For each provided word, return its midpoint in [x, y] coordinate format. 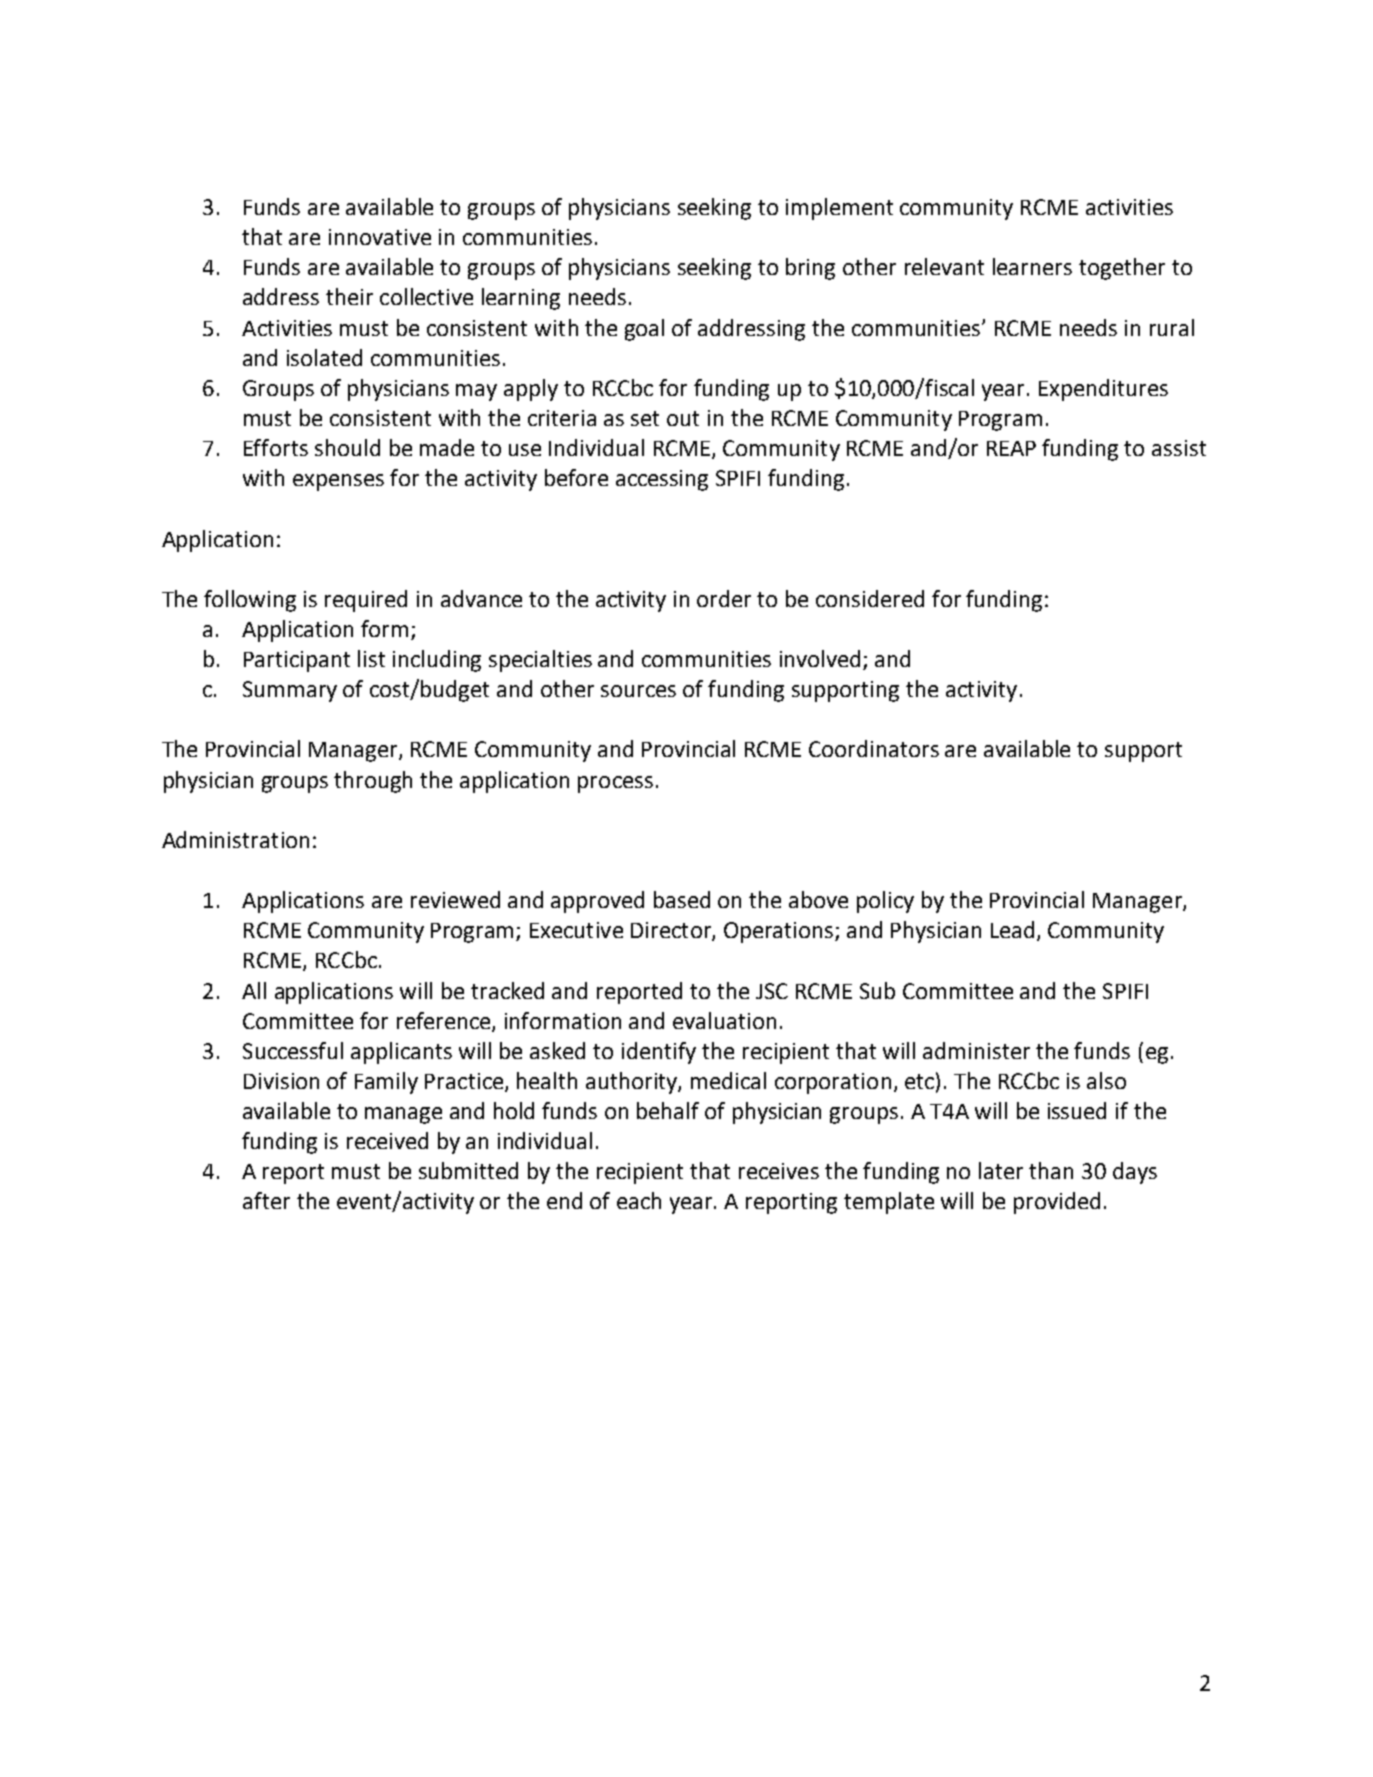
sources [638, 691]
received [387, 1140]
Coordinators [874, 748]
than [1051, 1170]
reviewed [455, 899]
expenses [338, 482]
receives [779, 1171]
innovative [380, 237]
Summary [290, 691]
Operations [780, 932]
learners [1032, 266]
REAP [1011, 448]
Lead [1012, 929]
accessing [662, 480]
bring [810, 269]
